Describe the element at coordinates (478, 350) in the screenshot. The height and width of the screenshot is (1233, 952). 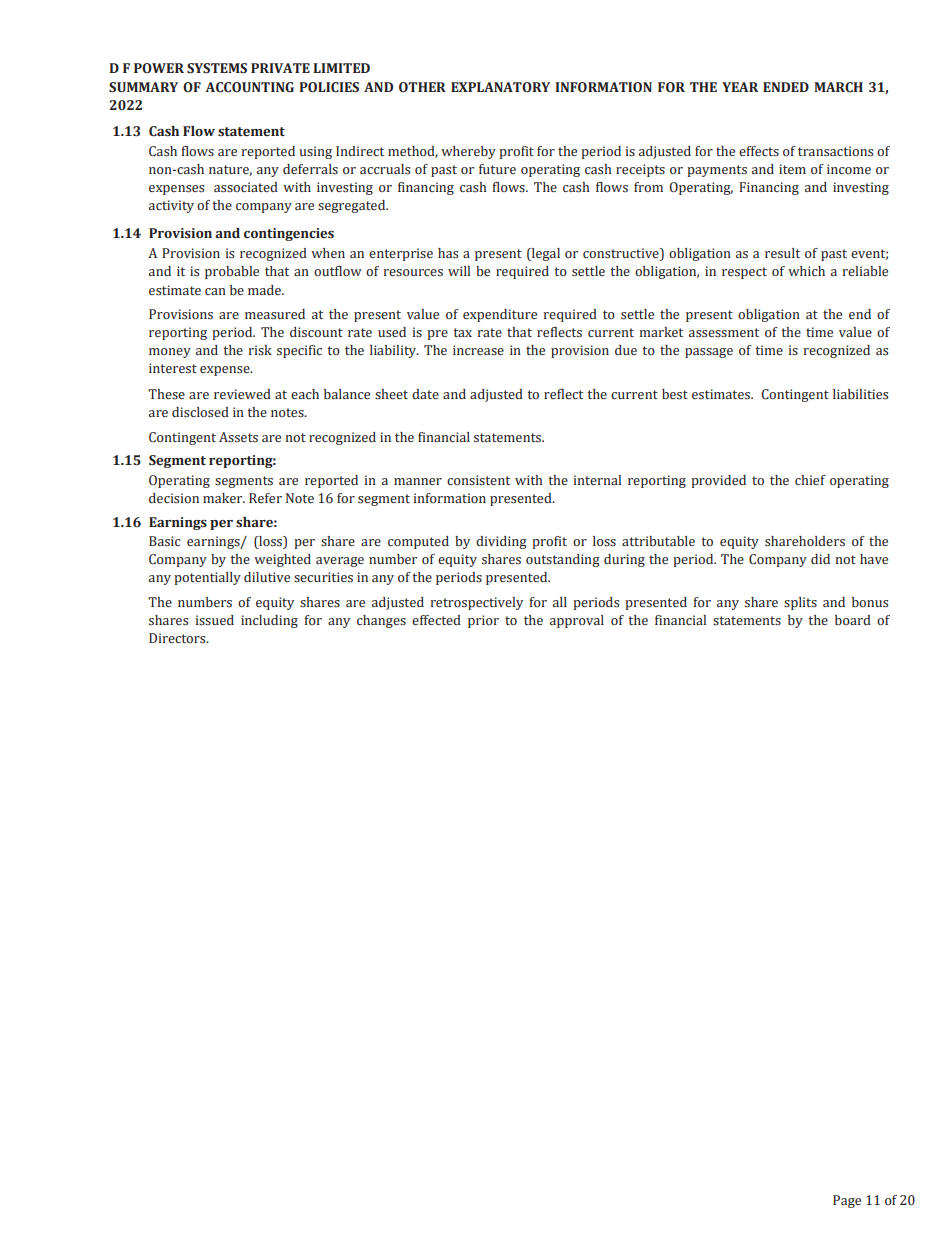
I see `increase` at that location.
